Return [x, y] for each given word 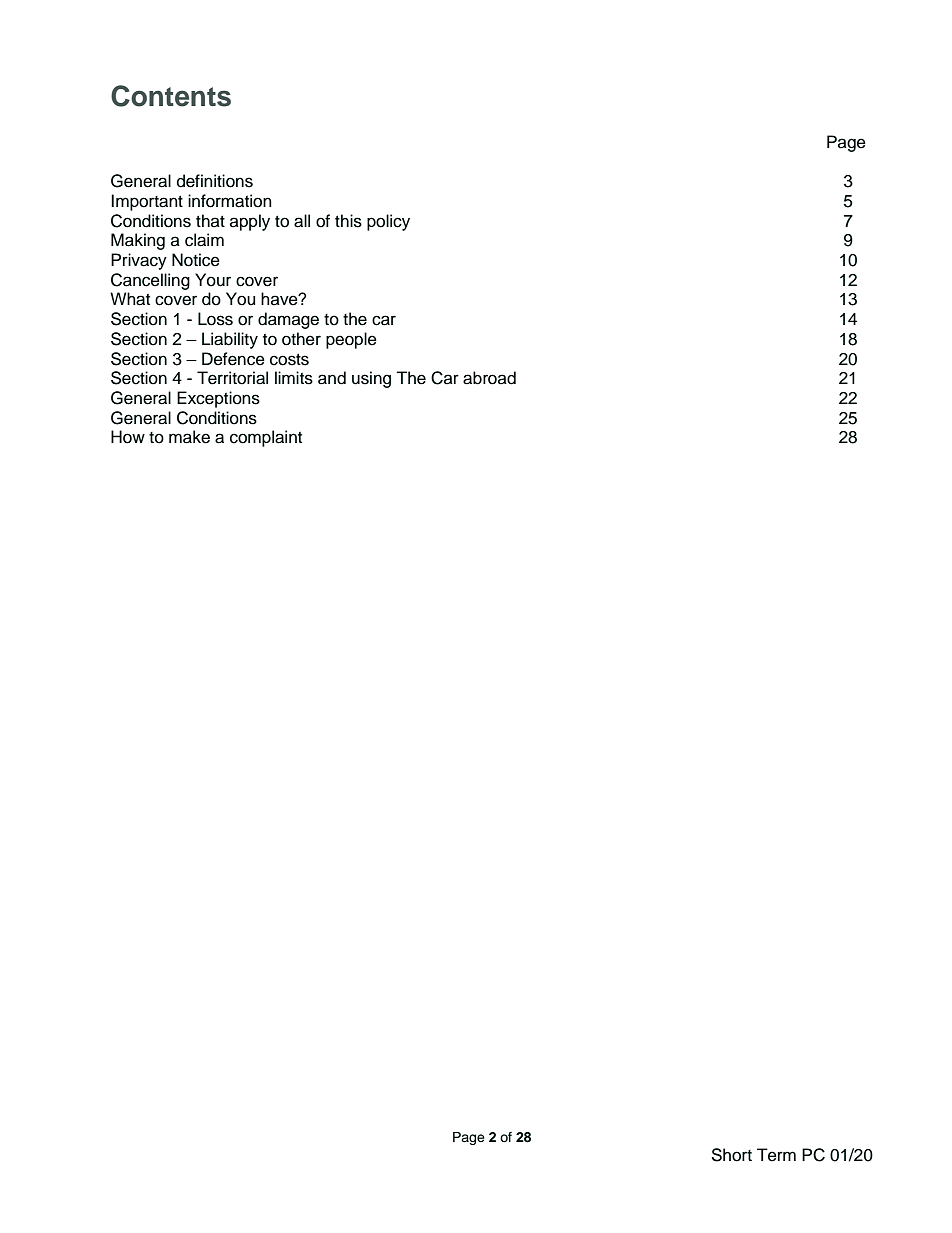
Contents [171, 96]
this [348, 221]
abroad [489, 378]
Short [731, 1155]
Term [776, 1155]
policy [388, 222]
